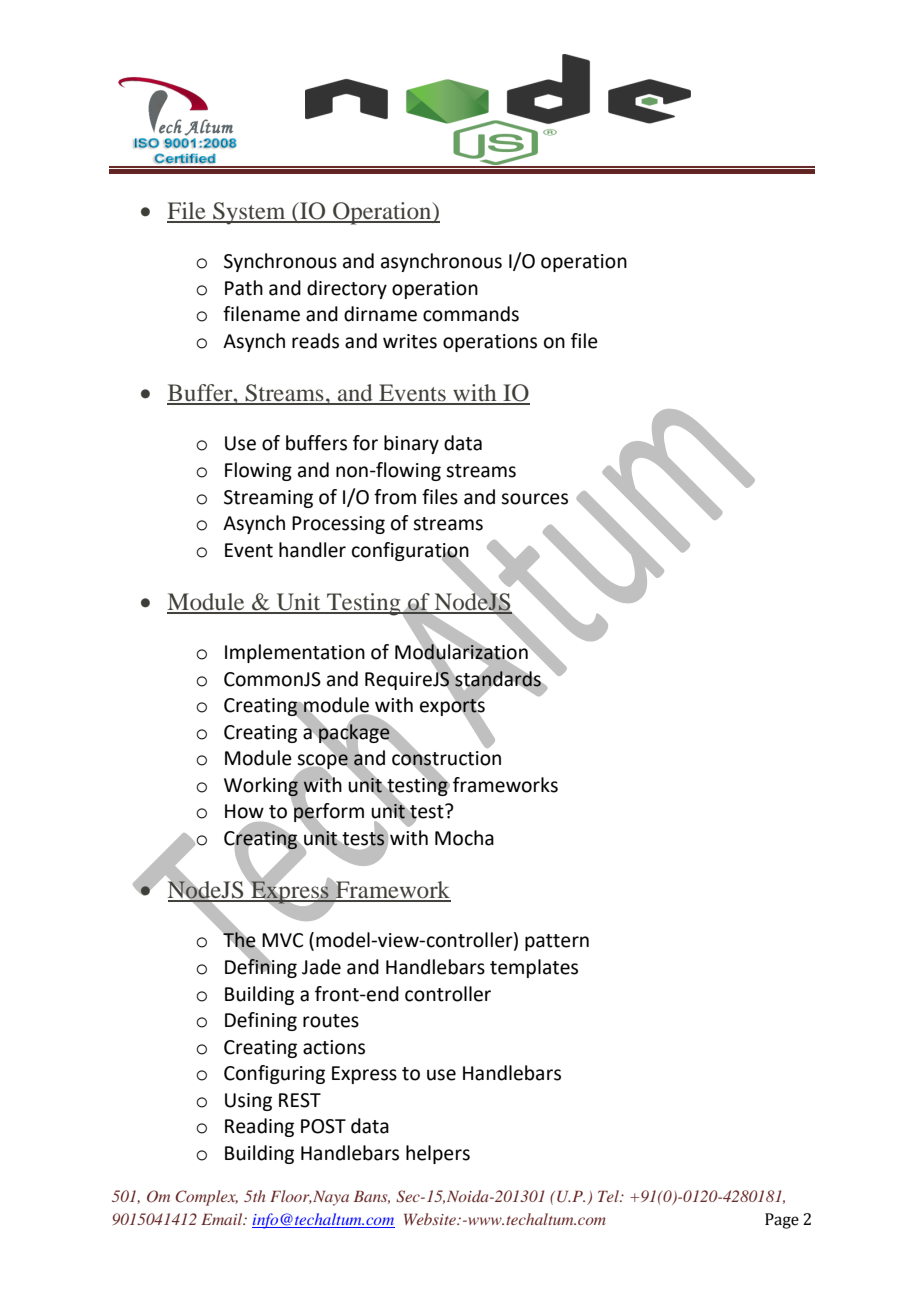 Image resolution: width=924 pixels, height=1308 pixels. What do you see at coordinates (410, 341) in the screenshot?
I see `writes` at bounding box center [410, 341].
